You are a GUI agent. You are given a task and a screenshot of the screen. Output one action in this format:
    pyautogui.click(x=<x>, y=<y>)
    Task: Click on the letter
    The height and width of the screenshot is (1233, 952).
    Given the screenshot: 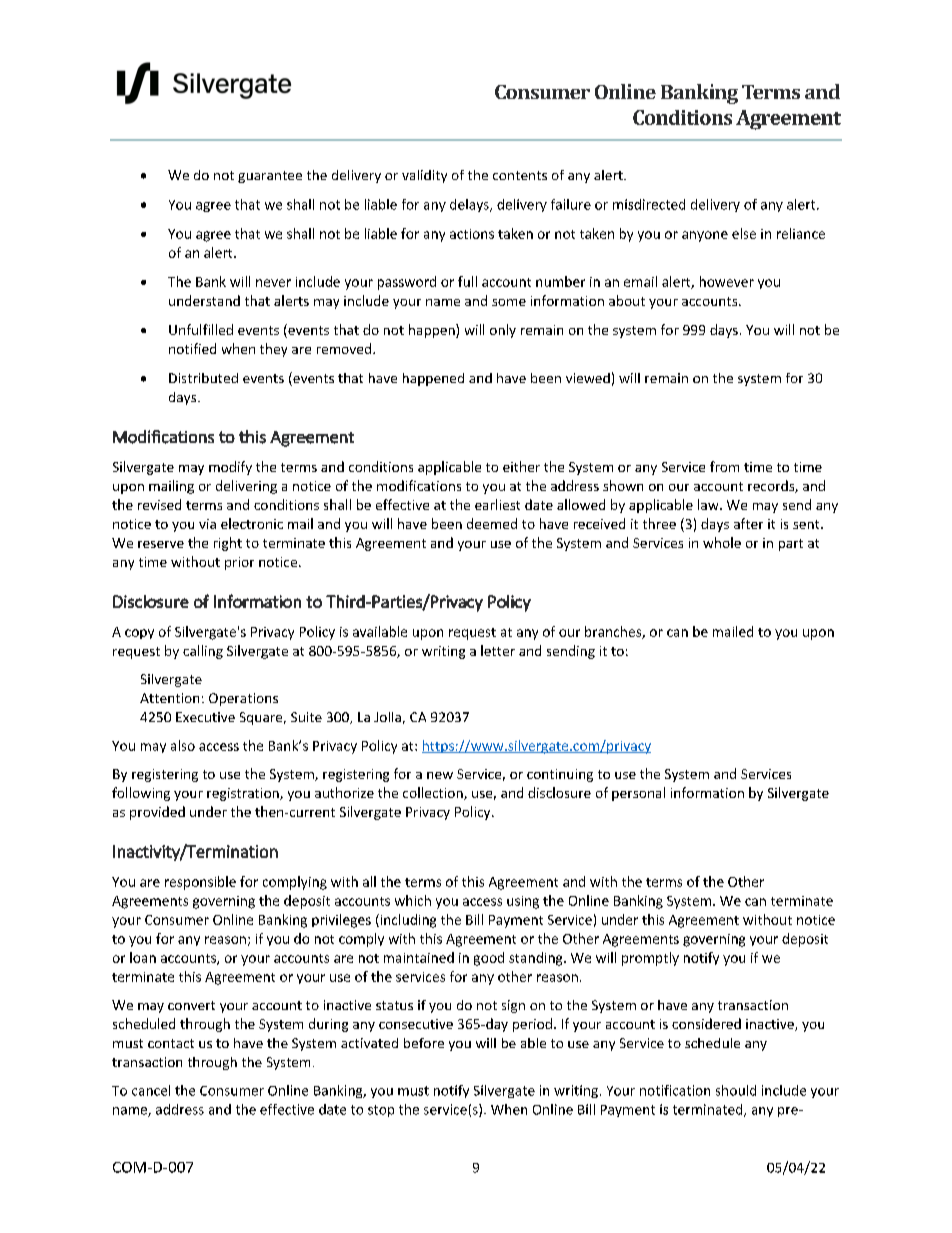 What is the action you would take?
    pyautogui.click(x=498, y=650)
